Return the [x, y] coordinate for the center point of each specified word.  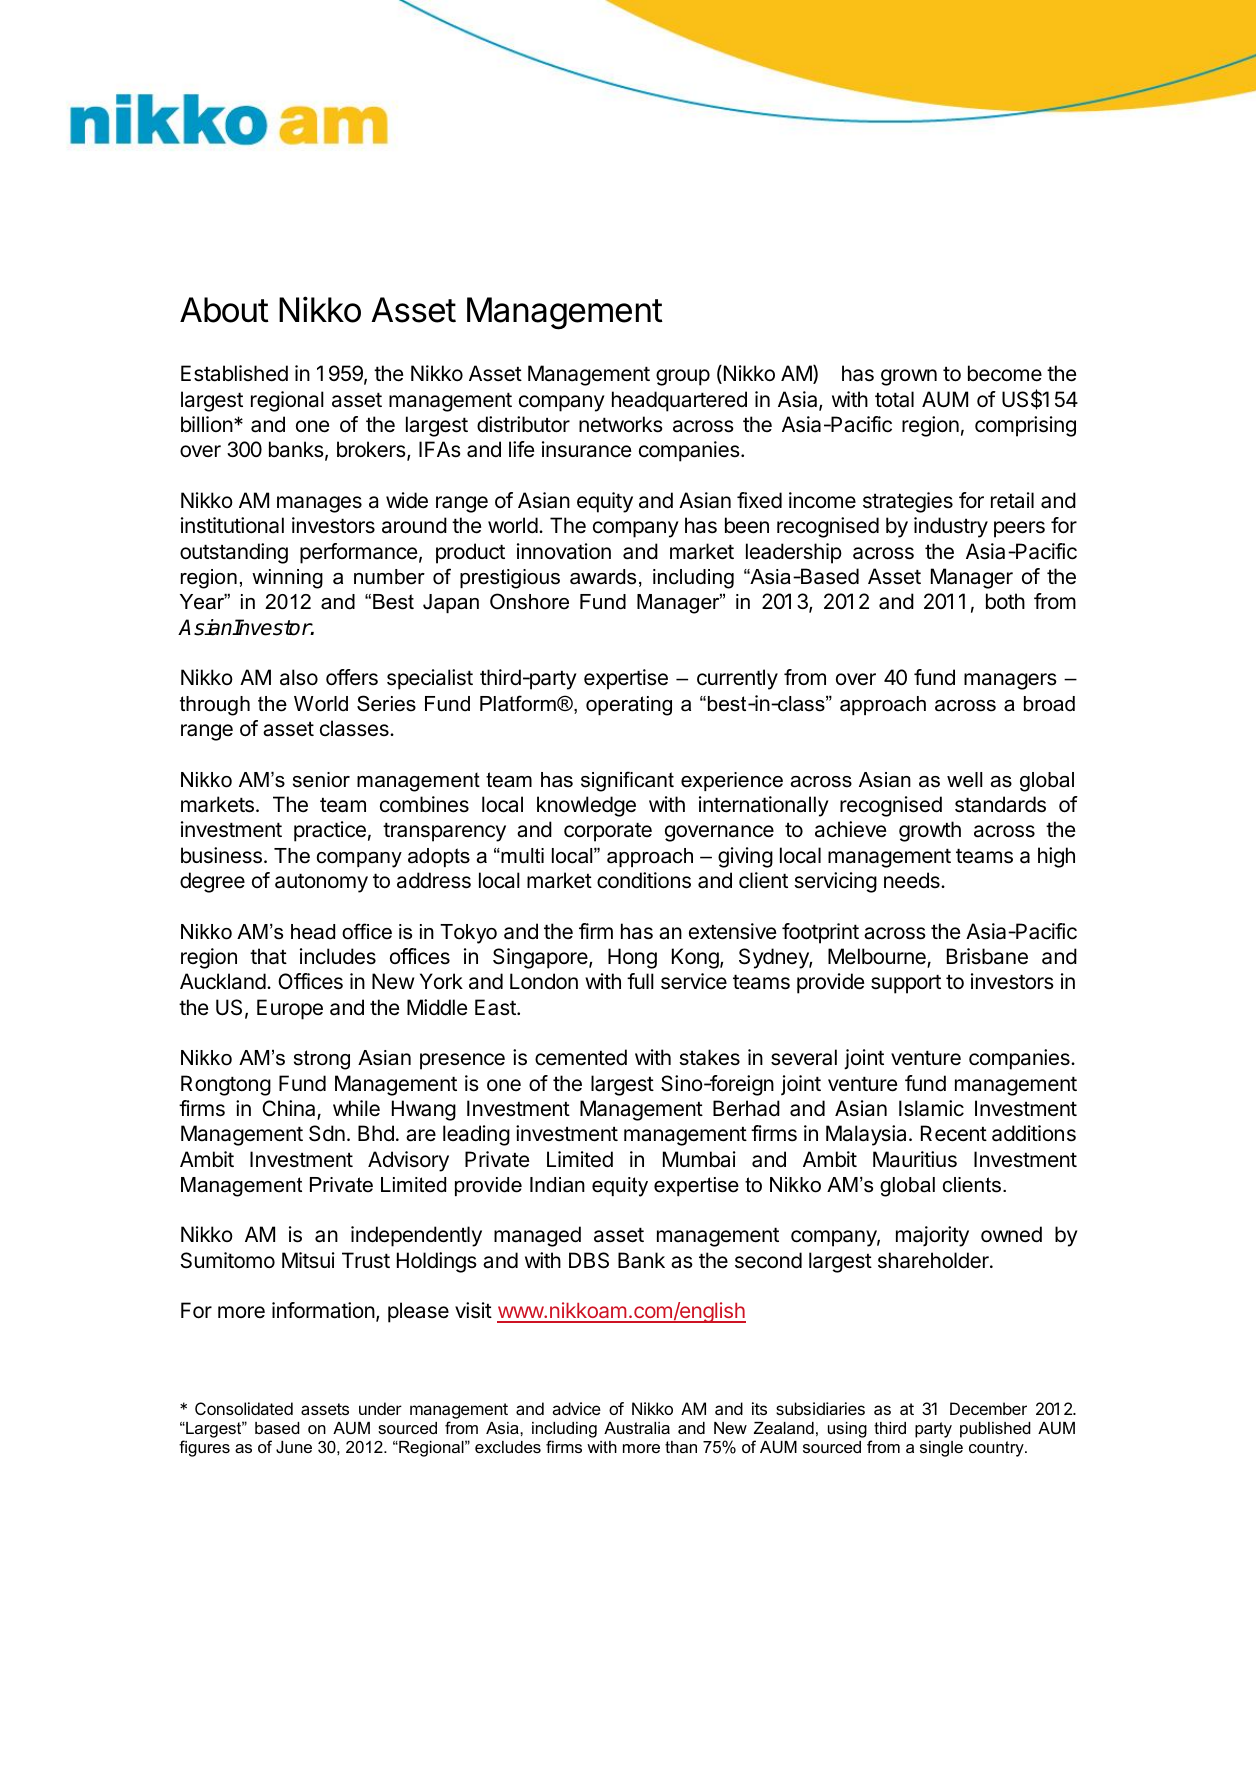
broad [1049, 704]
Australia [637, 1428]
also [299, 677]
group [683, 377]
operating [629, 706]
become [1005, 373]
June [294, 1447]
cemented [581, 1057]
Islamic [931, 1108]
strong [322, 1060]
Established [234, 373]
